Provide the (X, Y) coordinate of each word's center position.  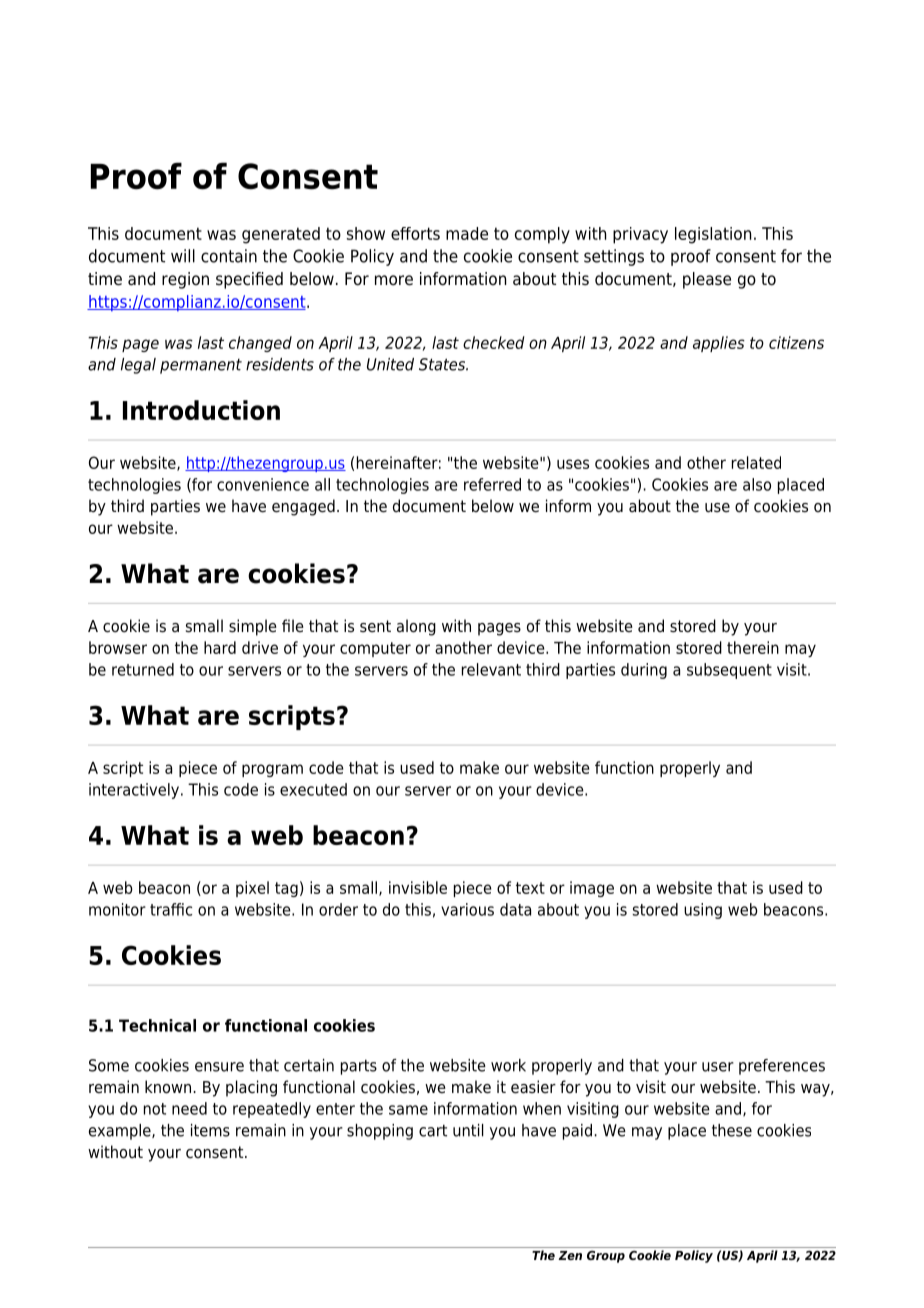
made (467, 233)
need (189, 1108)
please (707, 280)
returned (143, 669)
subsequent (729, 671)
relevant (491, 669)
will (183, 256)
